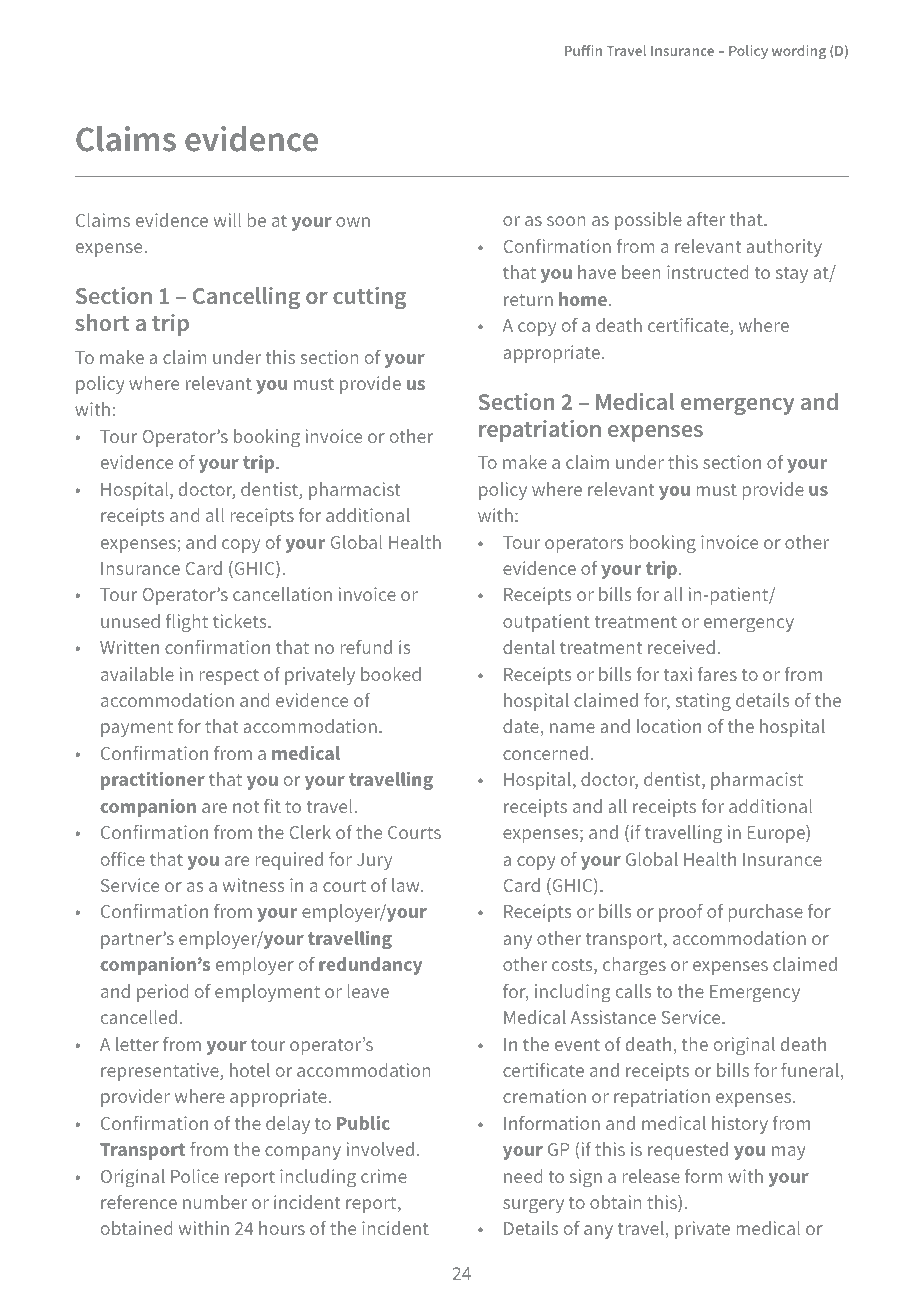  Describe the element at coordinates (187, 623) in the screenshot. I see `flight` at that location.
